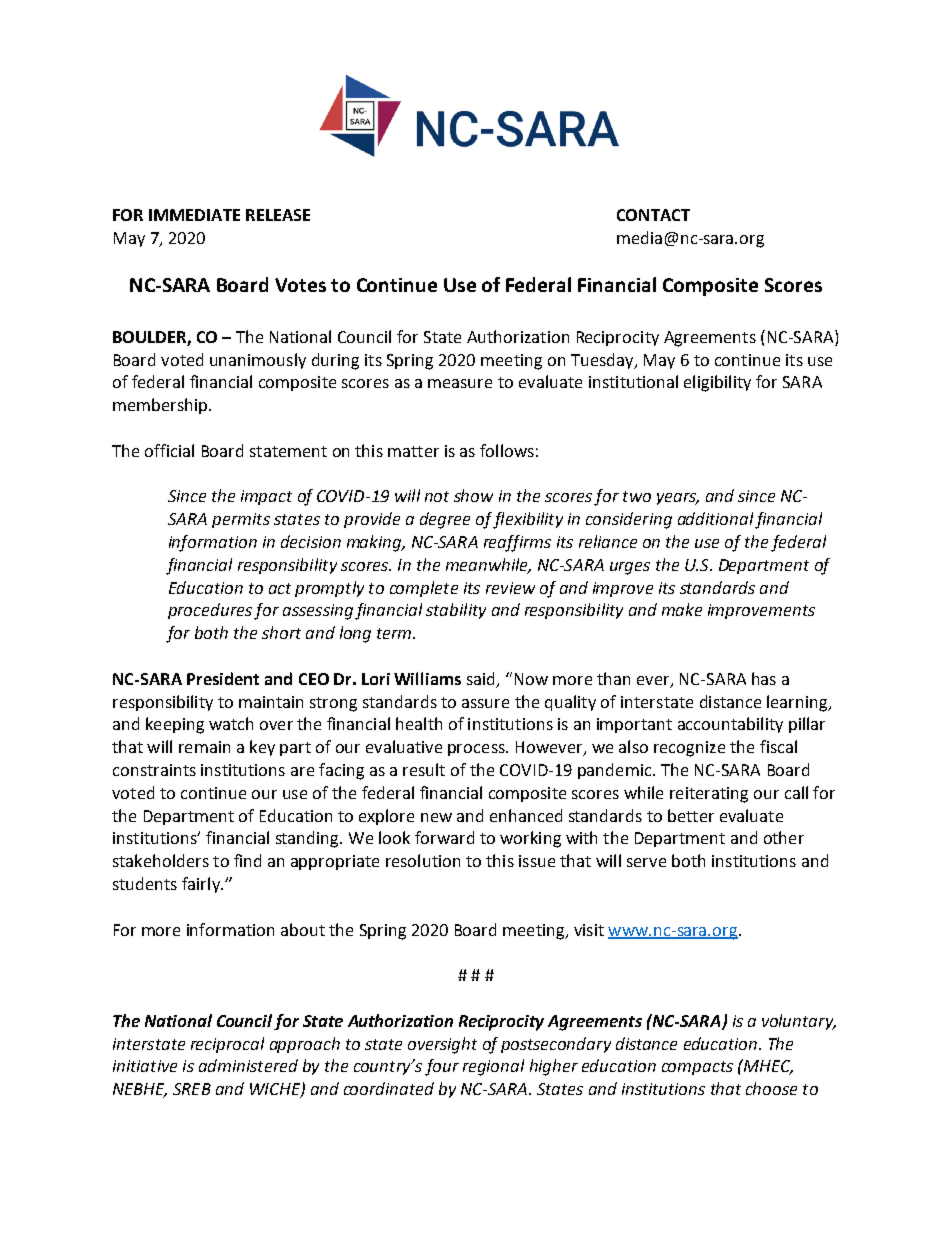 Image resolution: width=952 pixels, height=1233 pixels. What do you see at coordinates (169, 450) in the document?
I see `official` at bounding box center [169, 450].
